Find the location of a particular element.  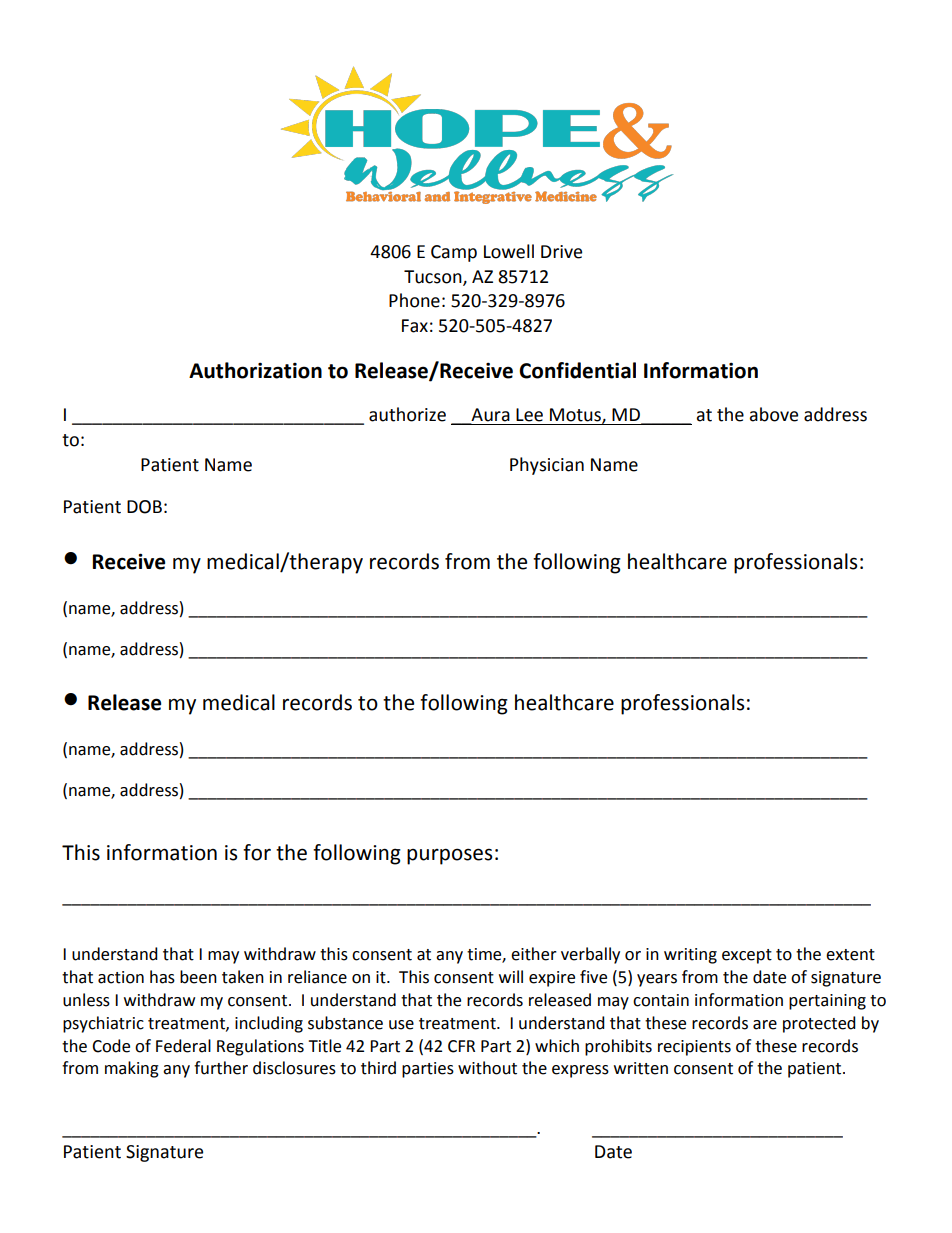

purposes is located at coordinates (449, 856).
